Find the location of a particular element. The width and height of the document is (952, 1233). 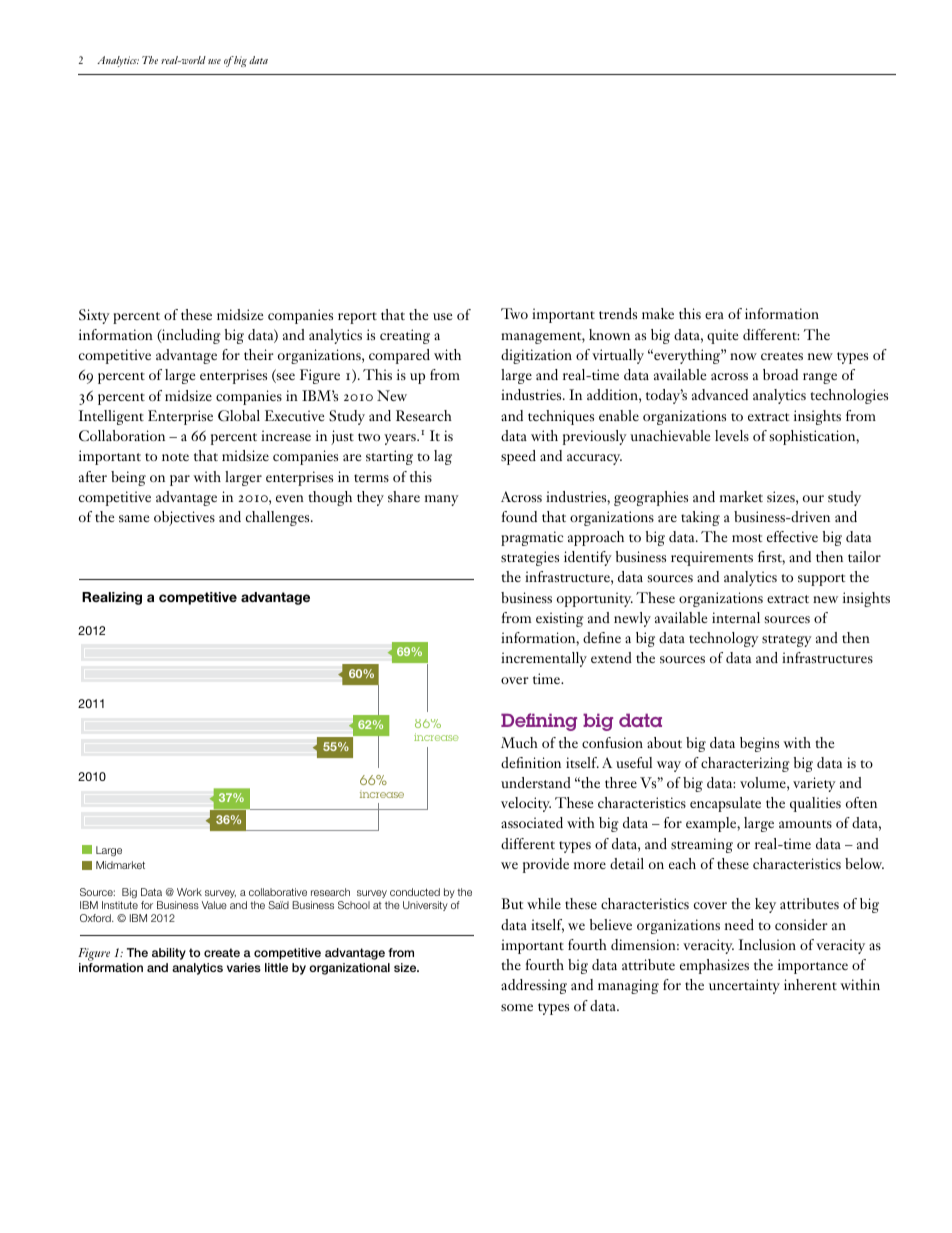

quite is located at coordinates (722, 336).
